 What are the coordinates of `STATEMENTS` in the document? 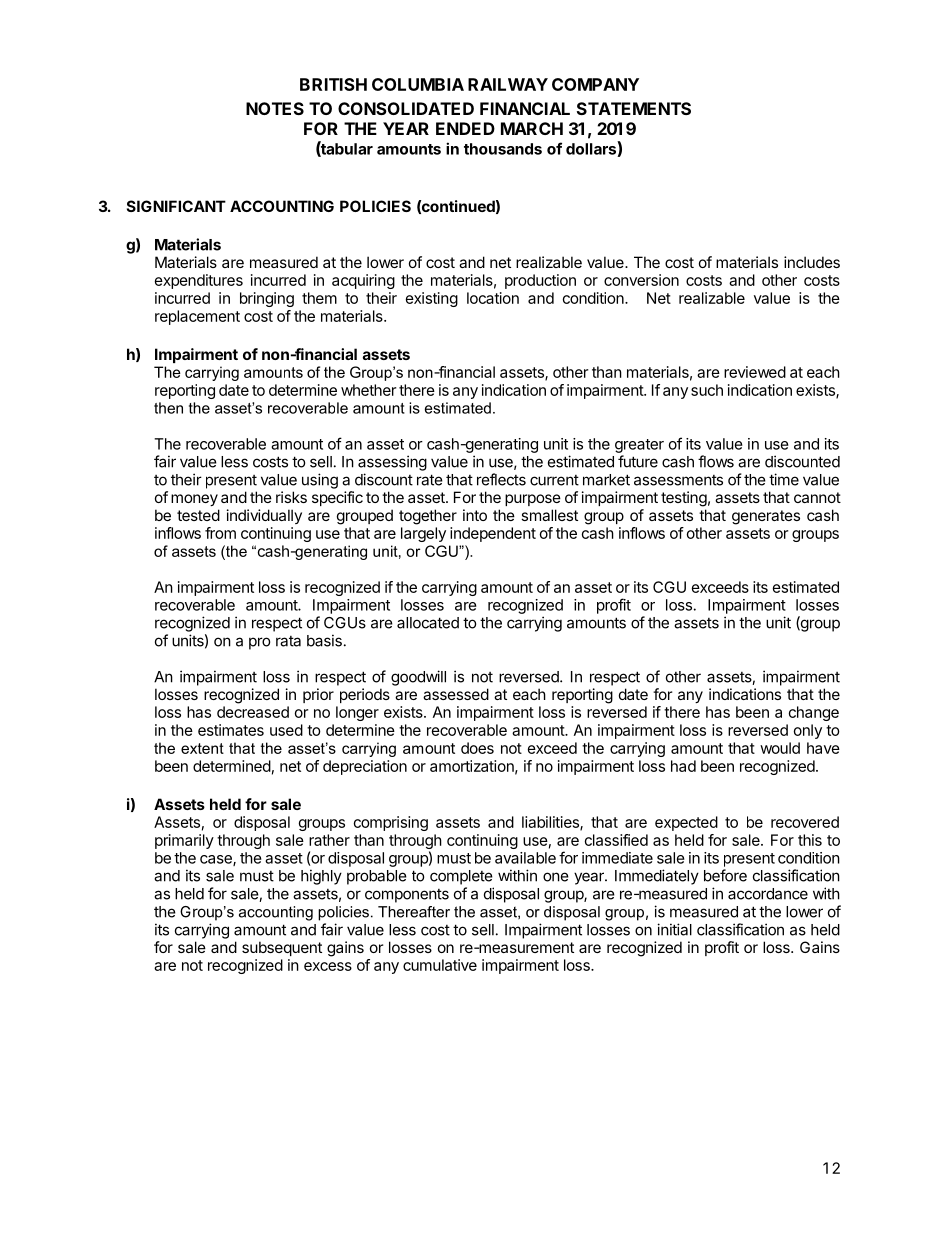 It's located at (634, 108).
